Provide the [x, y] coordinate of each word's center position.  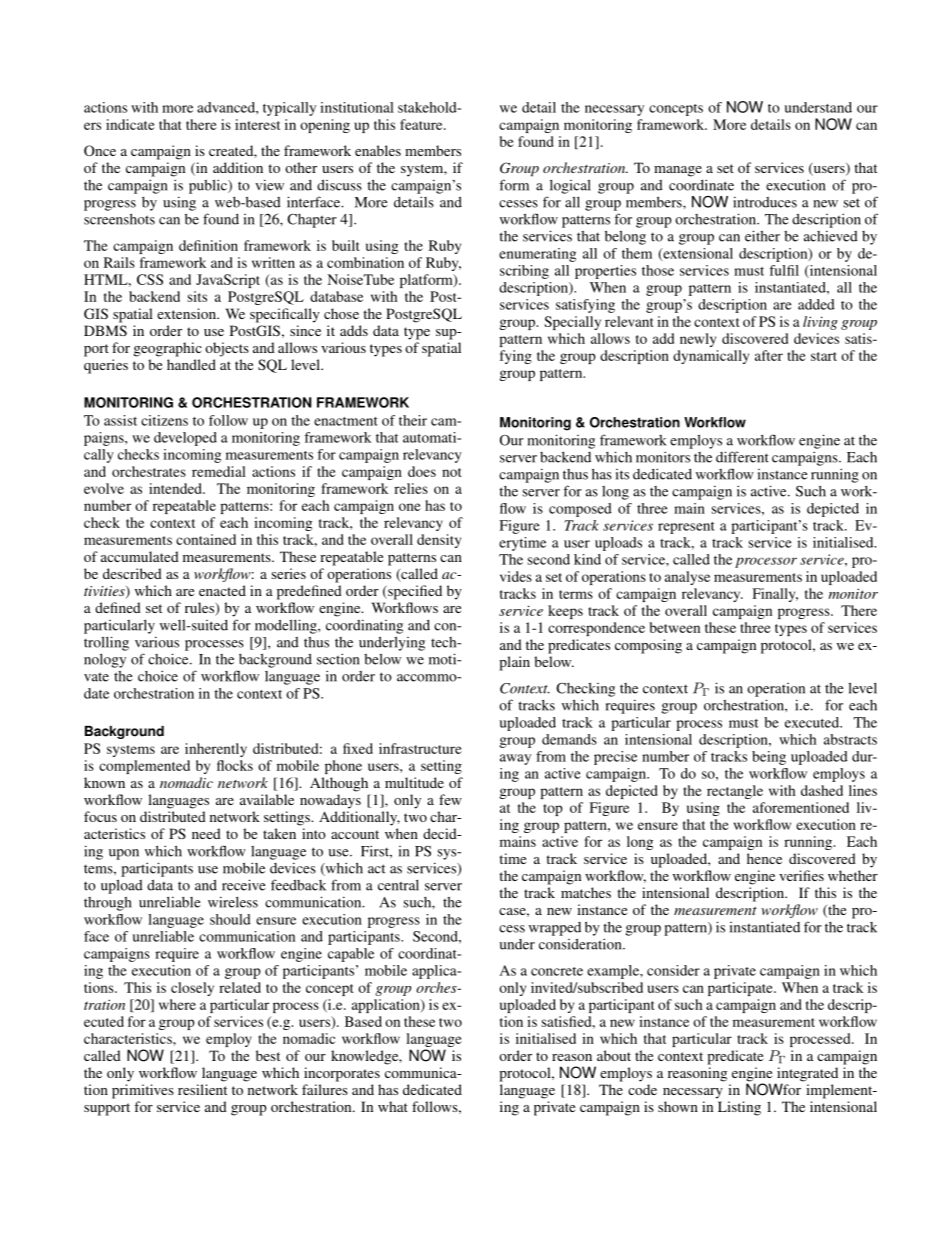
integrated [806, 1075]
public [209, 186]
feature [422, 124]
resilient [202, 1089]
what [393, 1106]
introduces [765, 202]
